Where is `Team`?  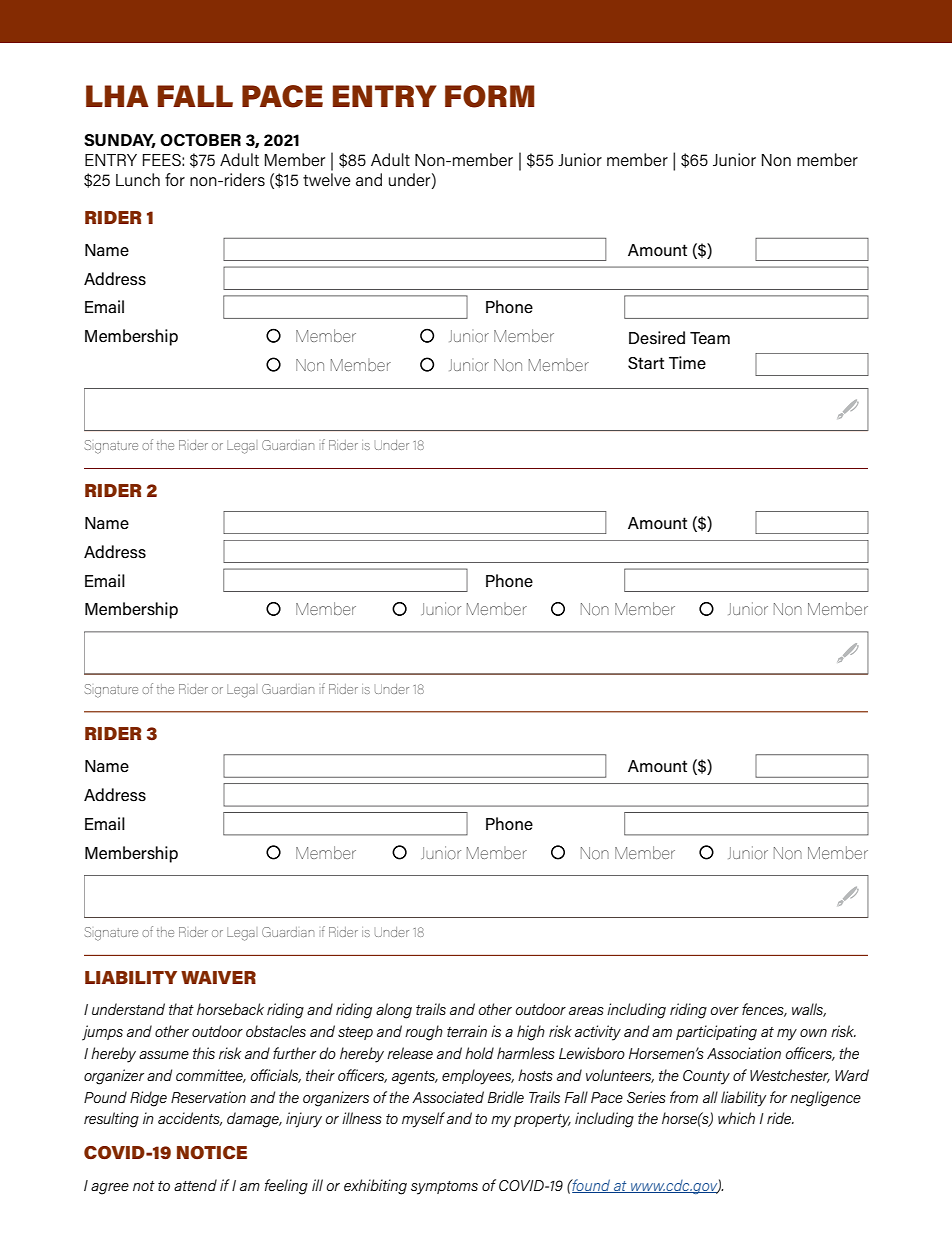
Team is located at coordinates (710, 338).
